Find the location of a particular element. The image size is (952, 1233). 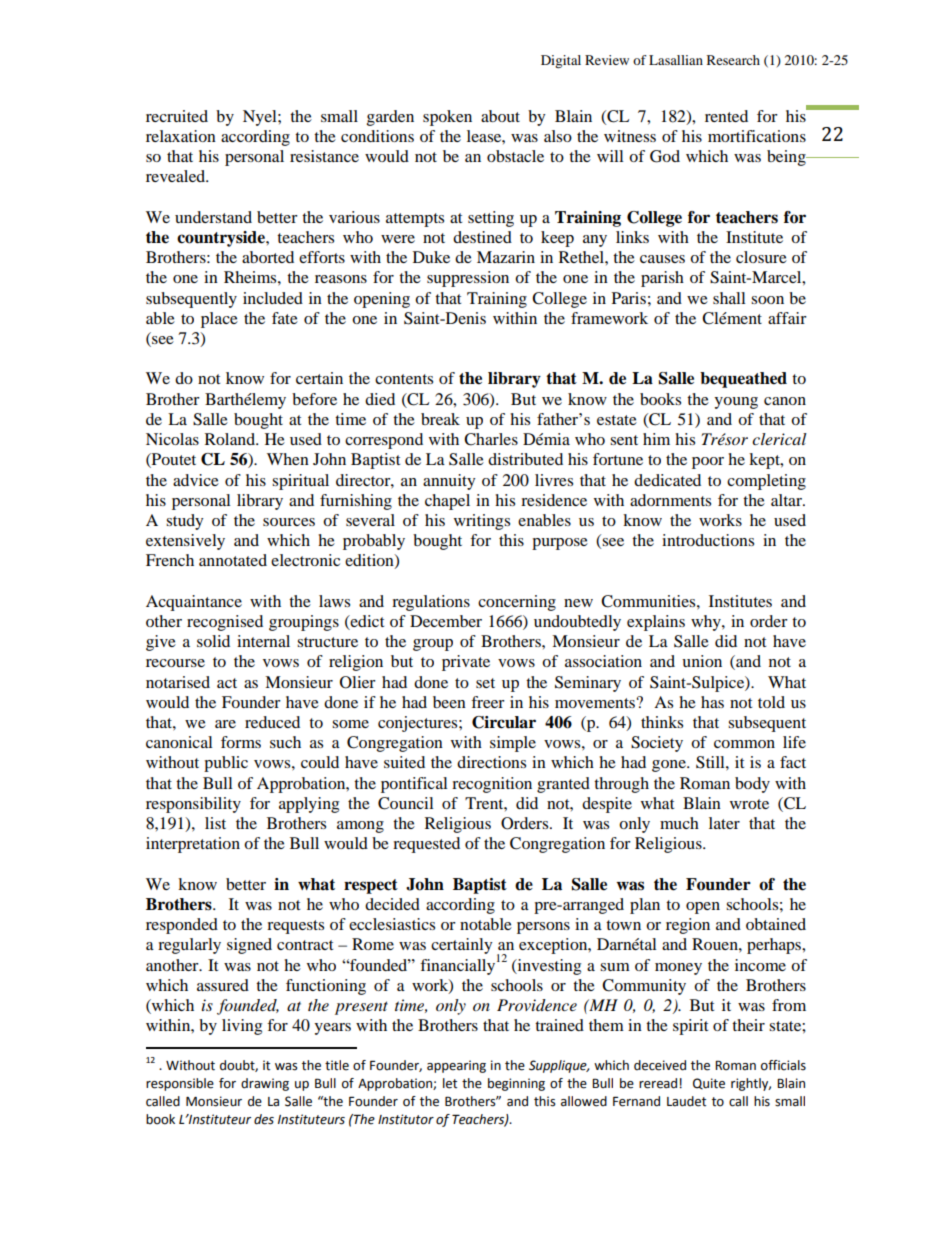

drawing is located at coordinates (265, 1084).
